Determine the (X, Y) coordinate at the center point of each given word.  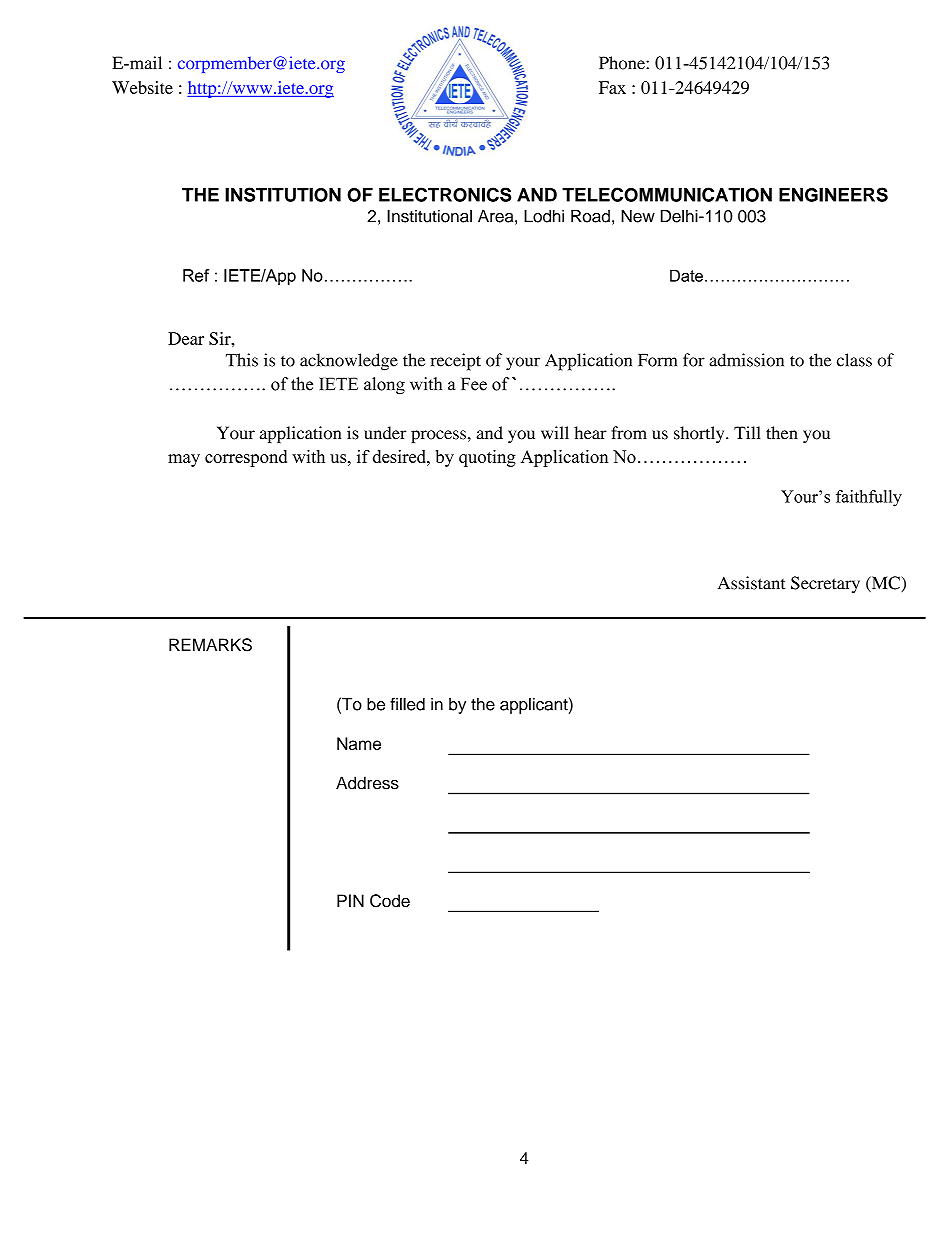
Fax (612, 87)
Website (142, 87)
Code (390, 901)
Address (367, 783)
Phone (623, 63)
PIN (350, 900)
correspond (246, 458)
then (782, 433)
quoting (487, 458)
